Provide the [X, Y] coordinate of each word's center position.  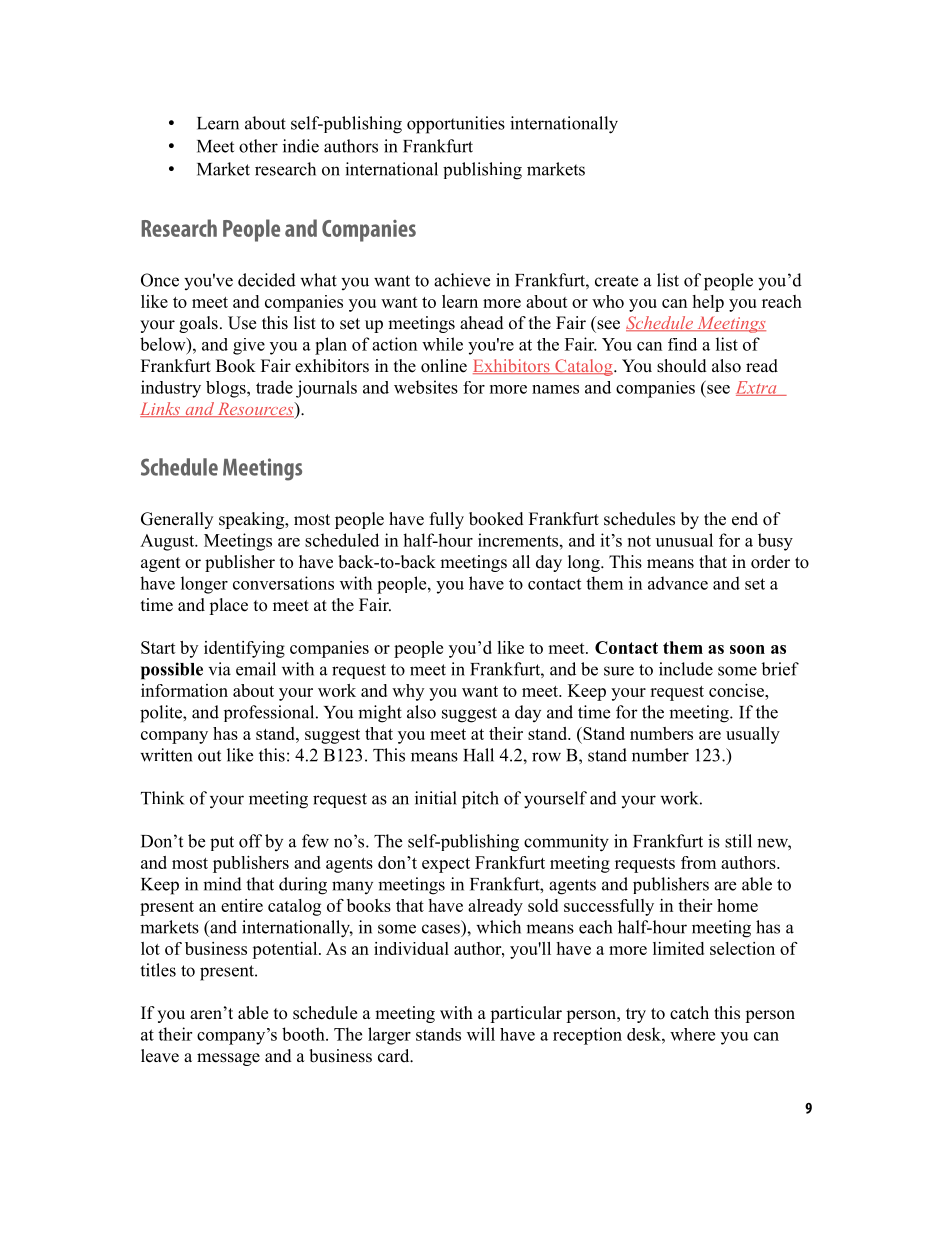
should [682, 366]
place [228, 606]
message [228, 1059]
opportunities [456, 125]
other [258, 146]
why [408, 692]
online [444, 366]
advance [678, 583]
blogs [227, 389]
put [222, 843]
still [738, 841]
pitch [480, 800]
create [616, 281]
